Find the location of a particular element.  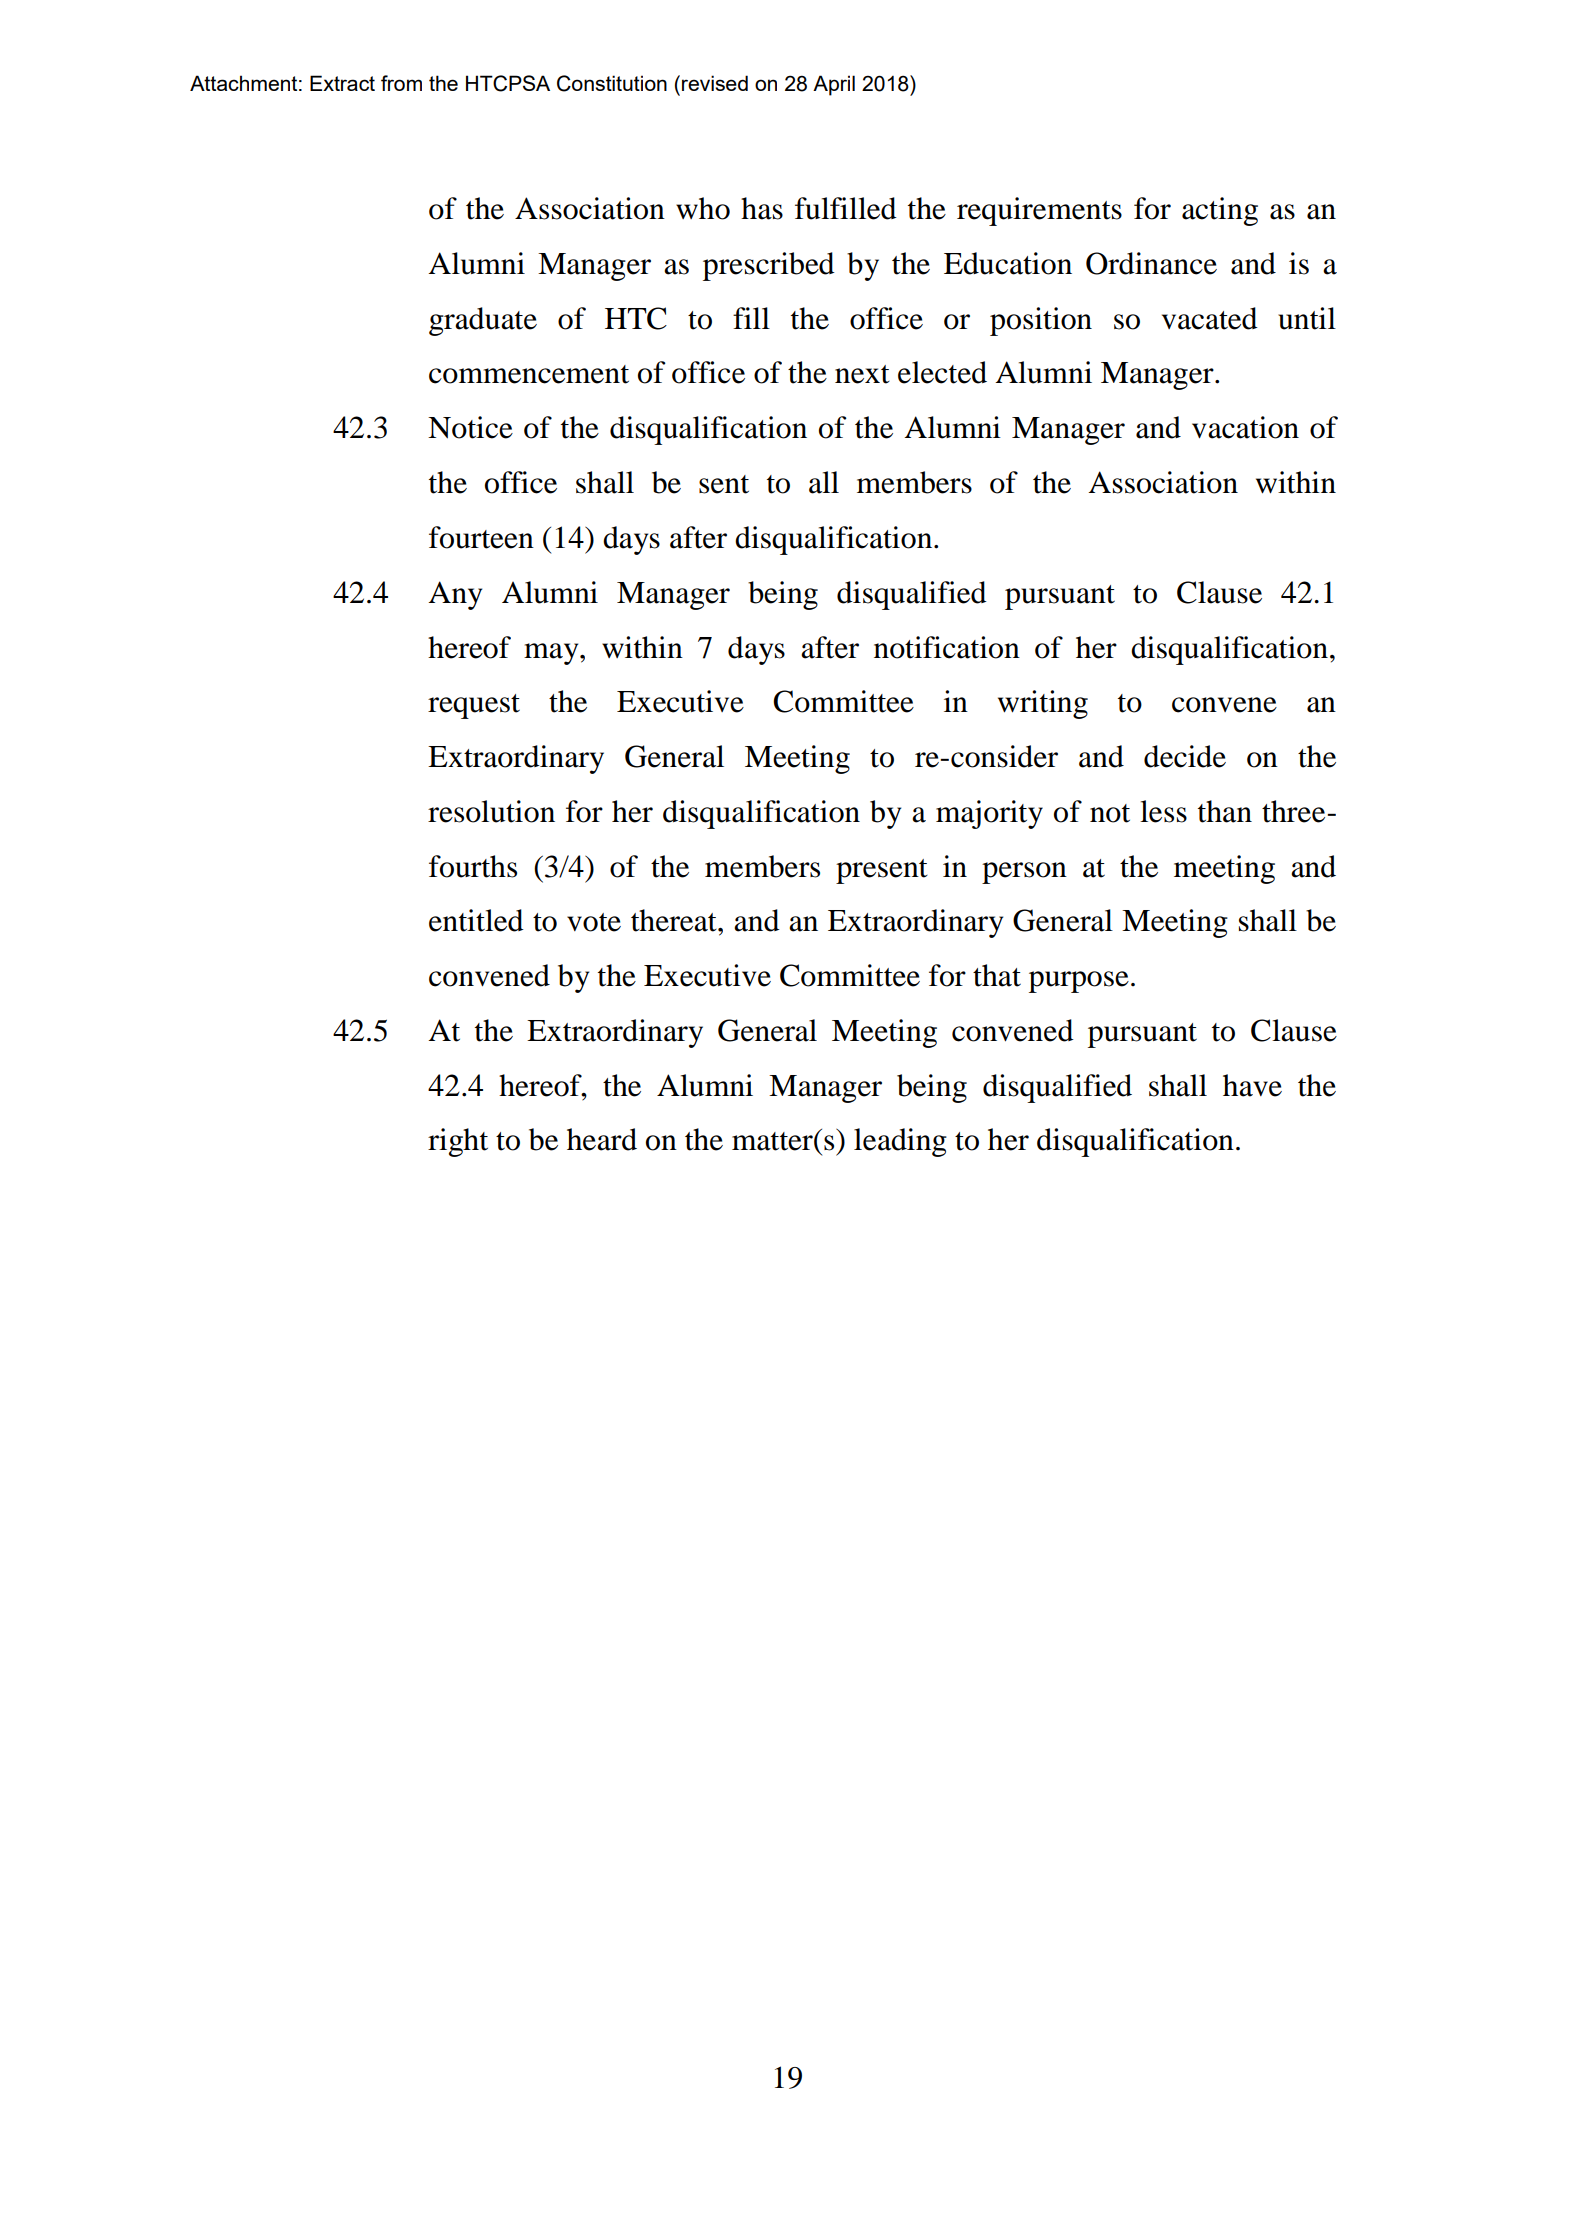

resolution is located at coordinates (491, 811).
